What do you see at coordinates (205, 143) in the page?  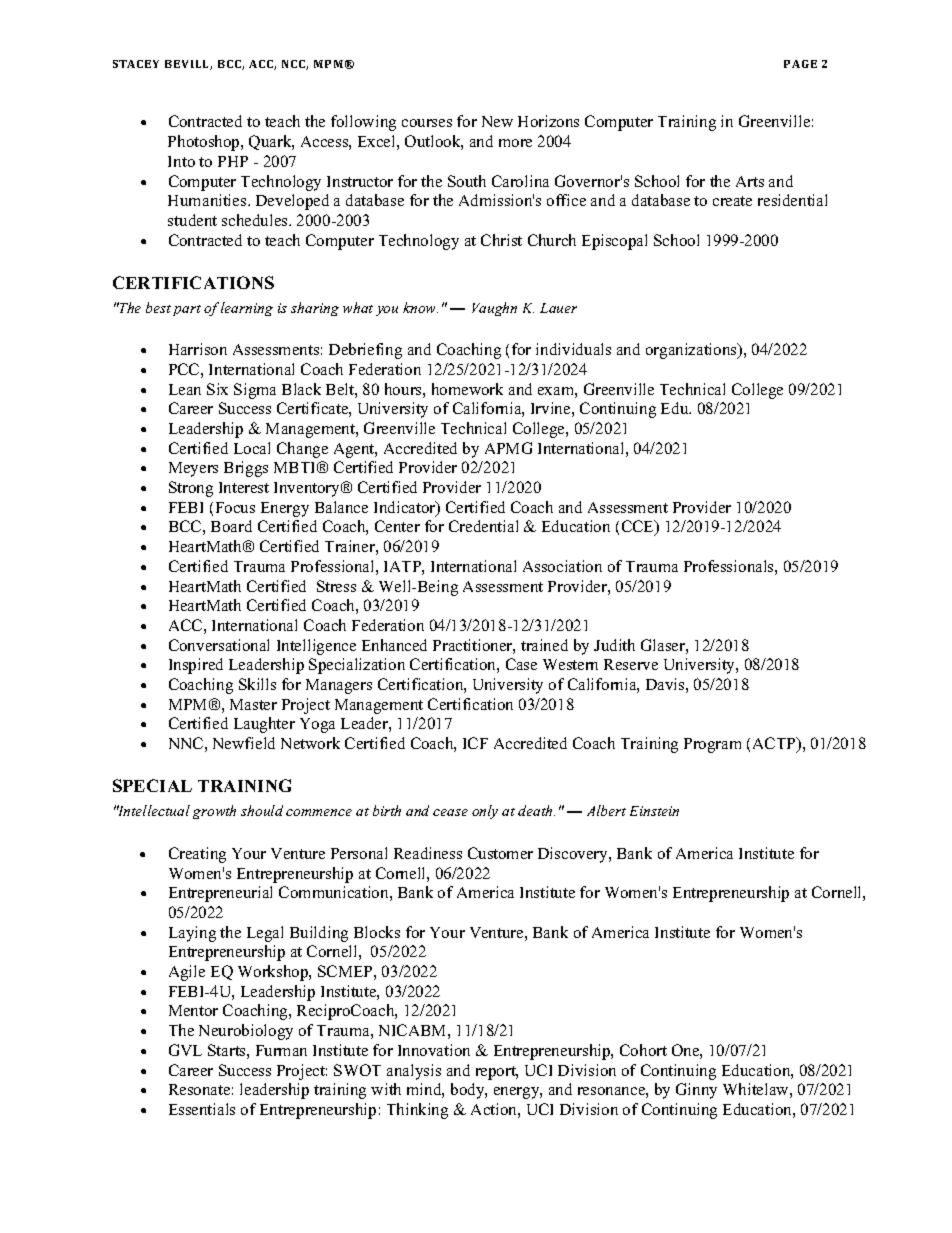 I see `Photoshop` at bounding box center [205, 143].
